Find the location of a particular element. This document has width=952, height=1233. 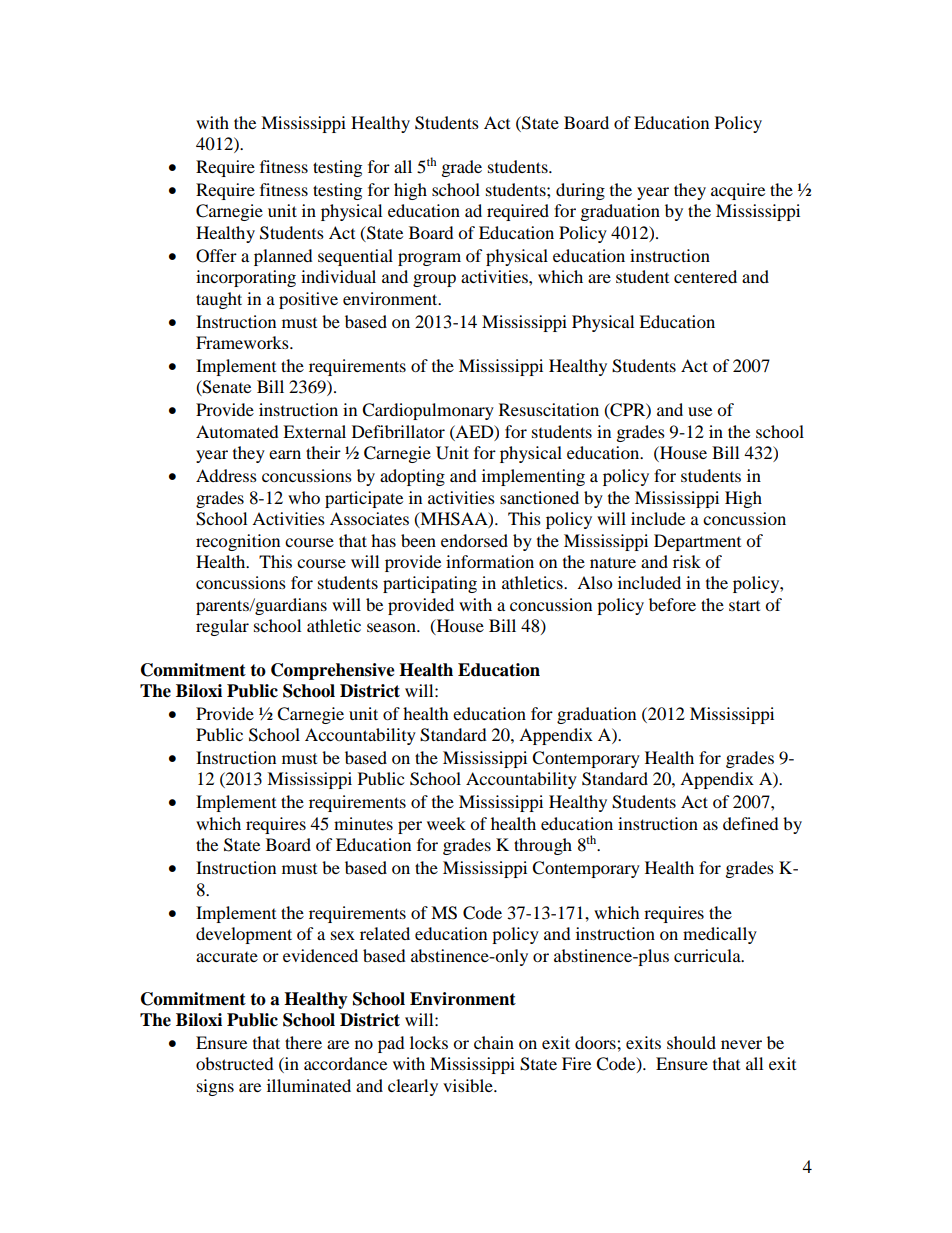

earn is located at coordinates (285, 454).
